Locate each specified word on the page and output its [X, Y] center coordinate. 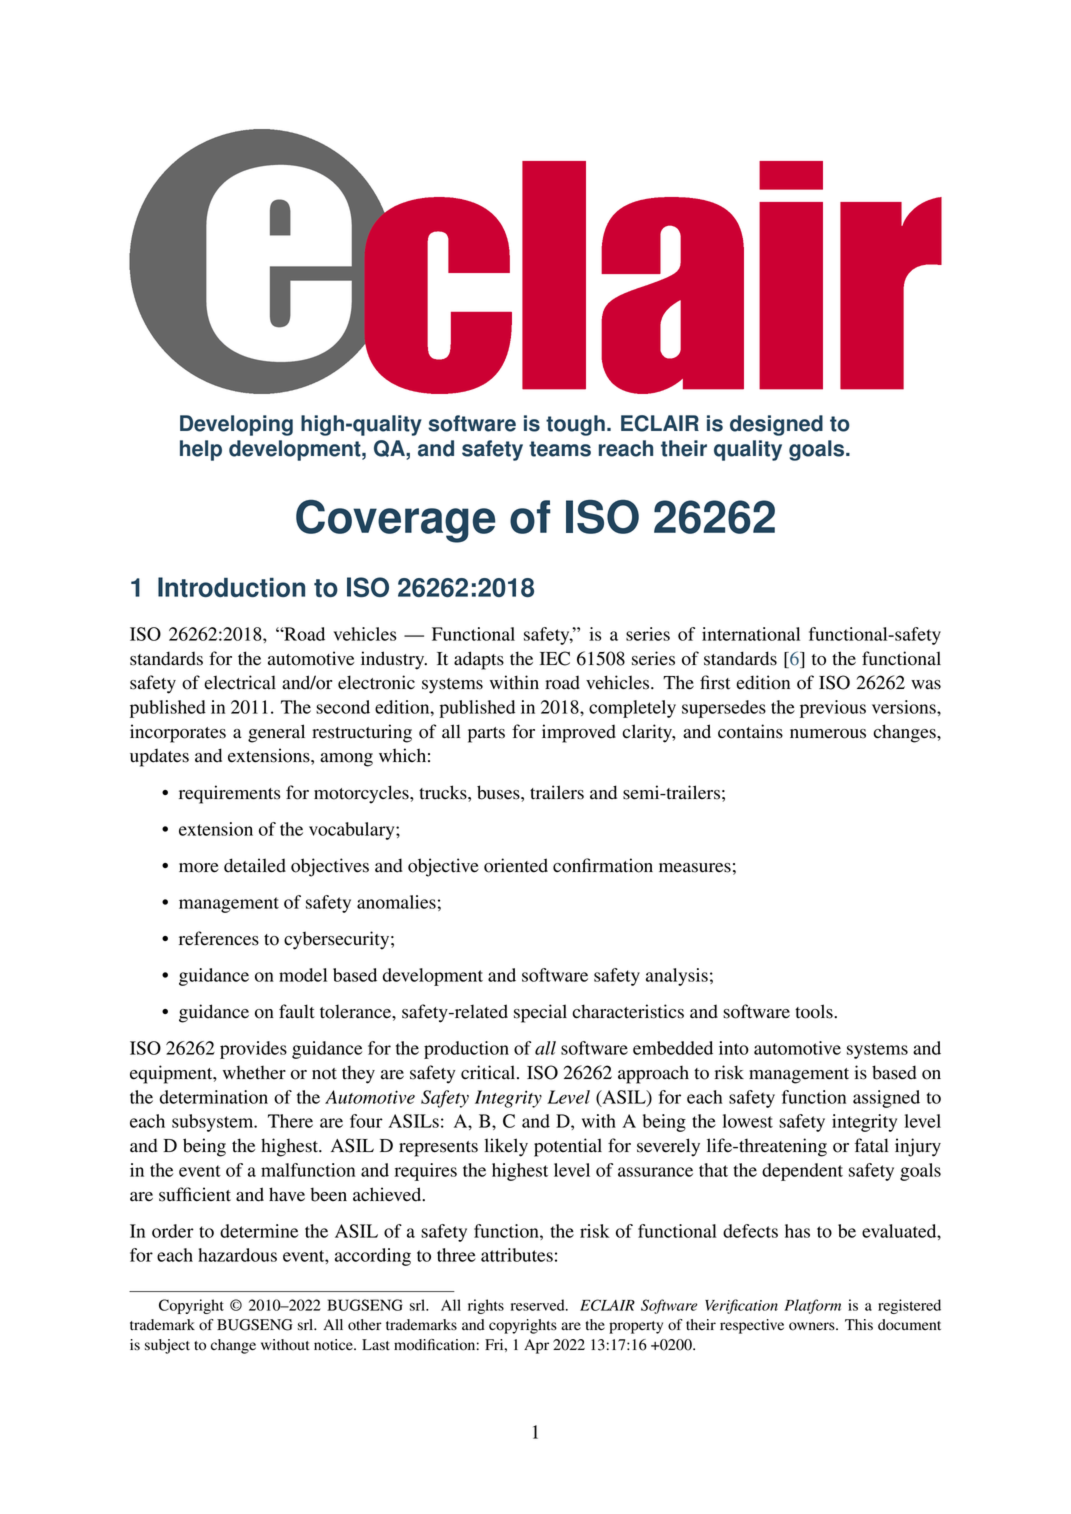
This [859, 1325]
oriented [516, 865]
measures [695, 868]
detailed [255, 865]
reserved [539, 1305]
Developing [236, 425]
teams [560, 449]
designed [776, 425]
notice [334, 1345]
